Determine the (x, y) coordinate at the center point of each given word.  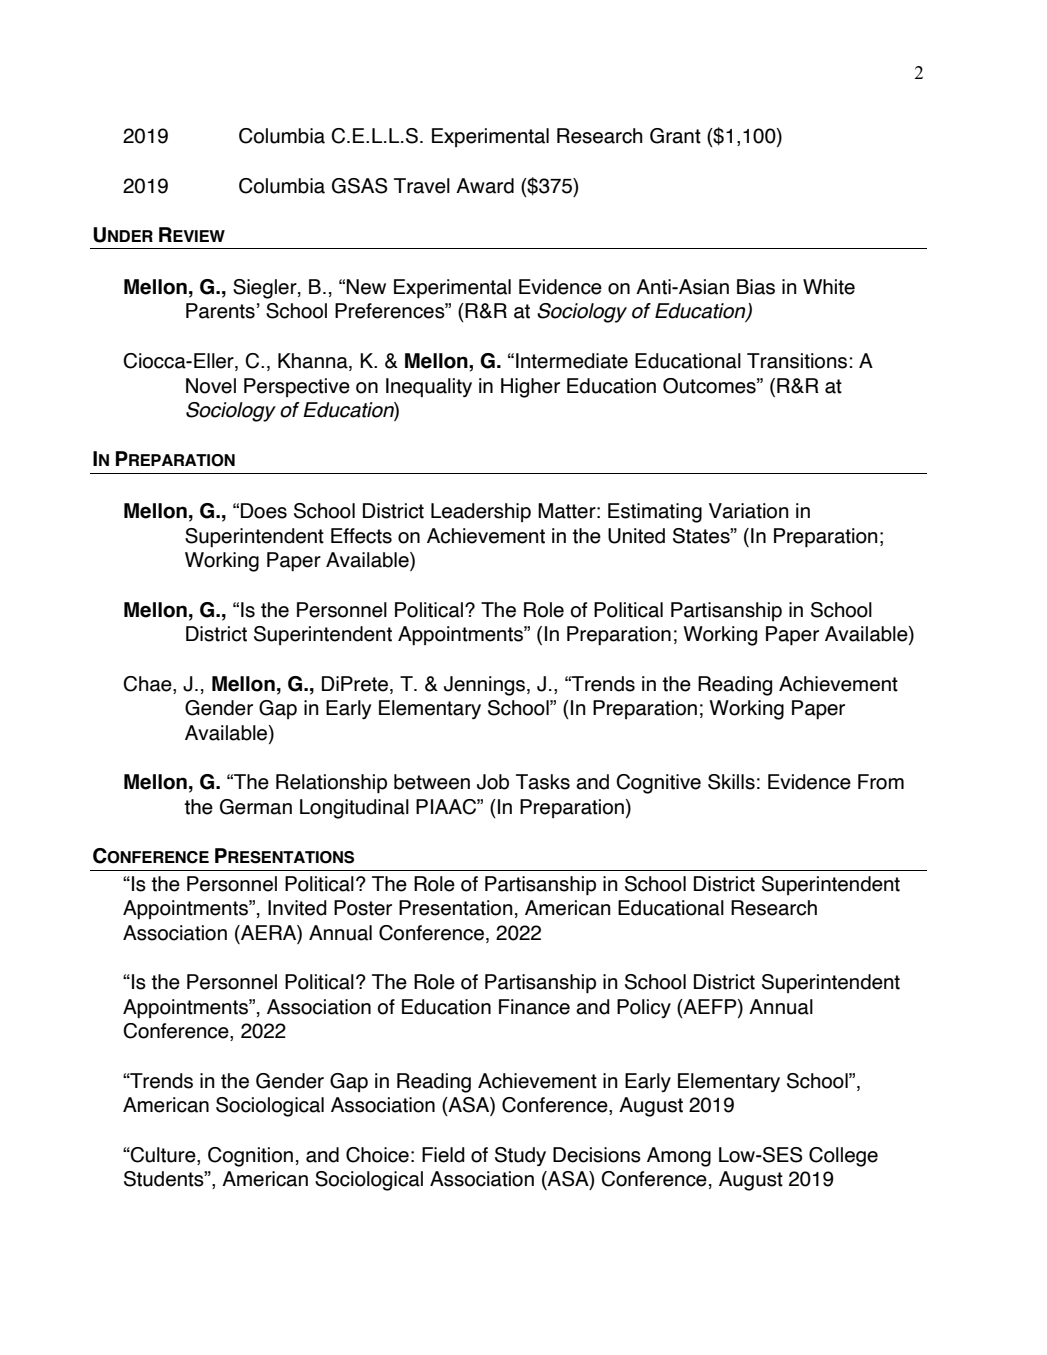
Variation (749, 511)
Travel (422, 186)
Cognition (250, 1157)
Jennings (486, 686)
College (843, 1157)
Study (520, 1156)
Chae (148, 684)
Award (485, 186)
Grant (675, 136)
